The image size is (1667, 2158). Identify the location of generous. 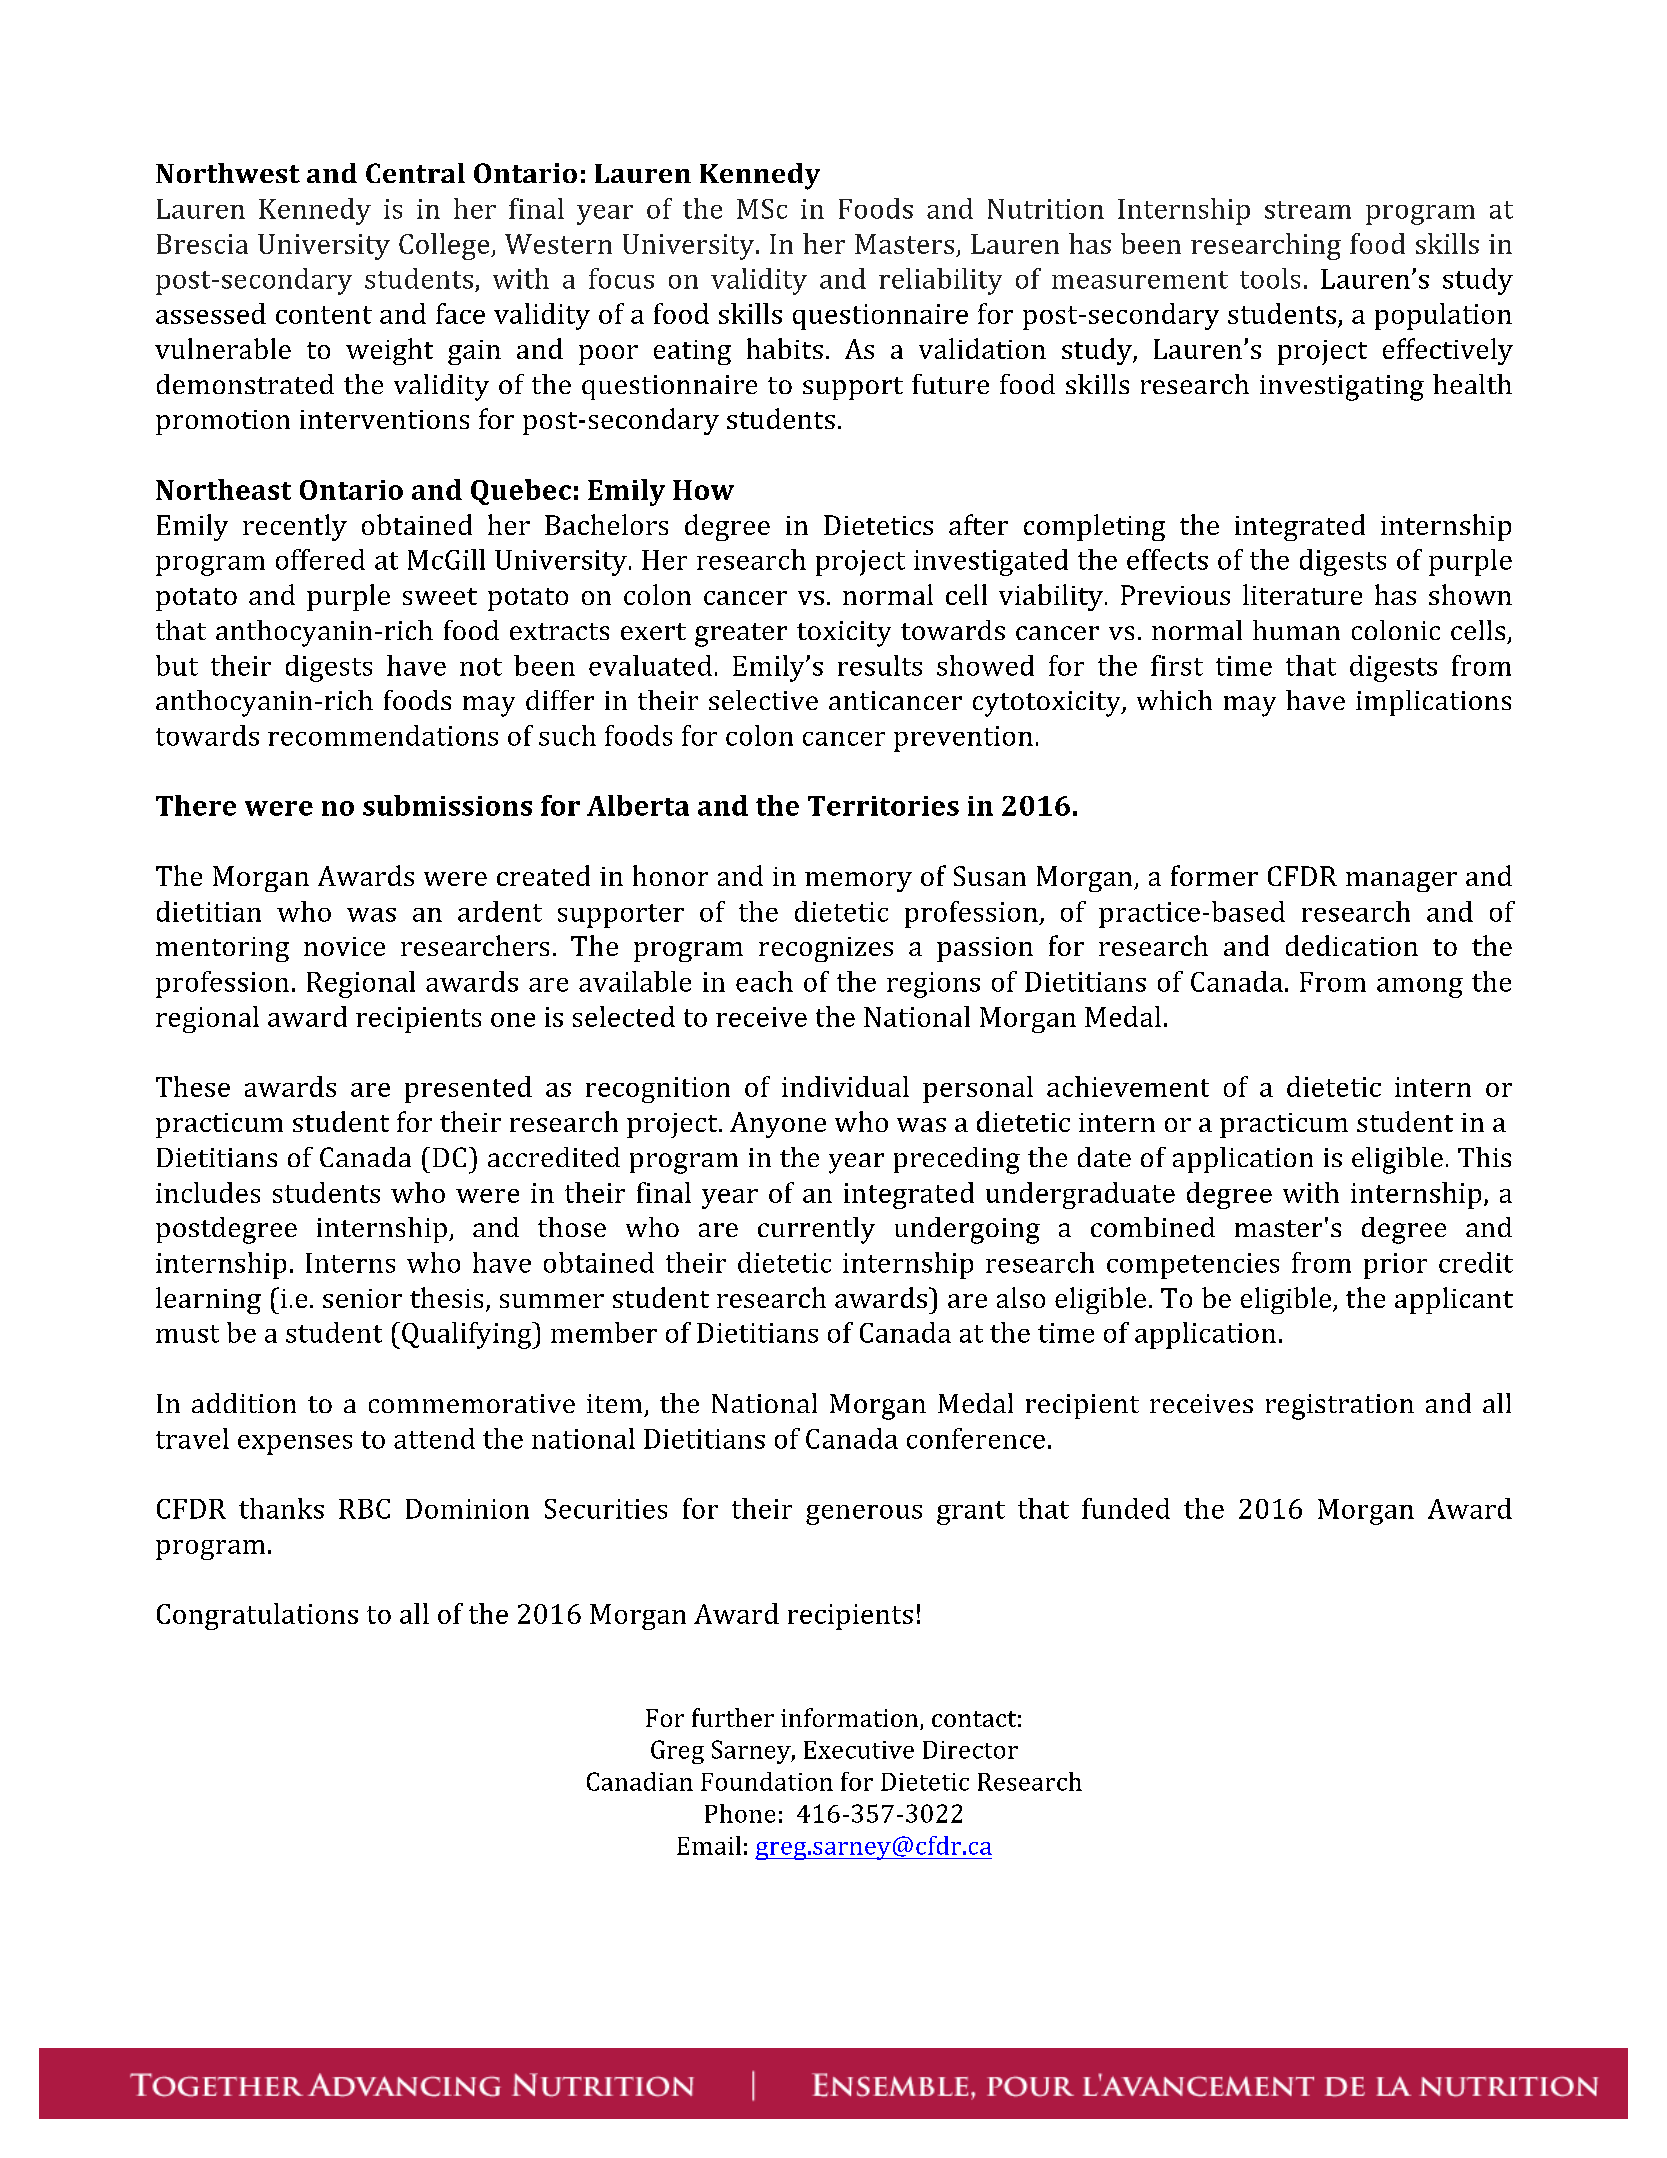
(864, 1515).
